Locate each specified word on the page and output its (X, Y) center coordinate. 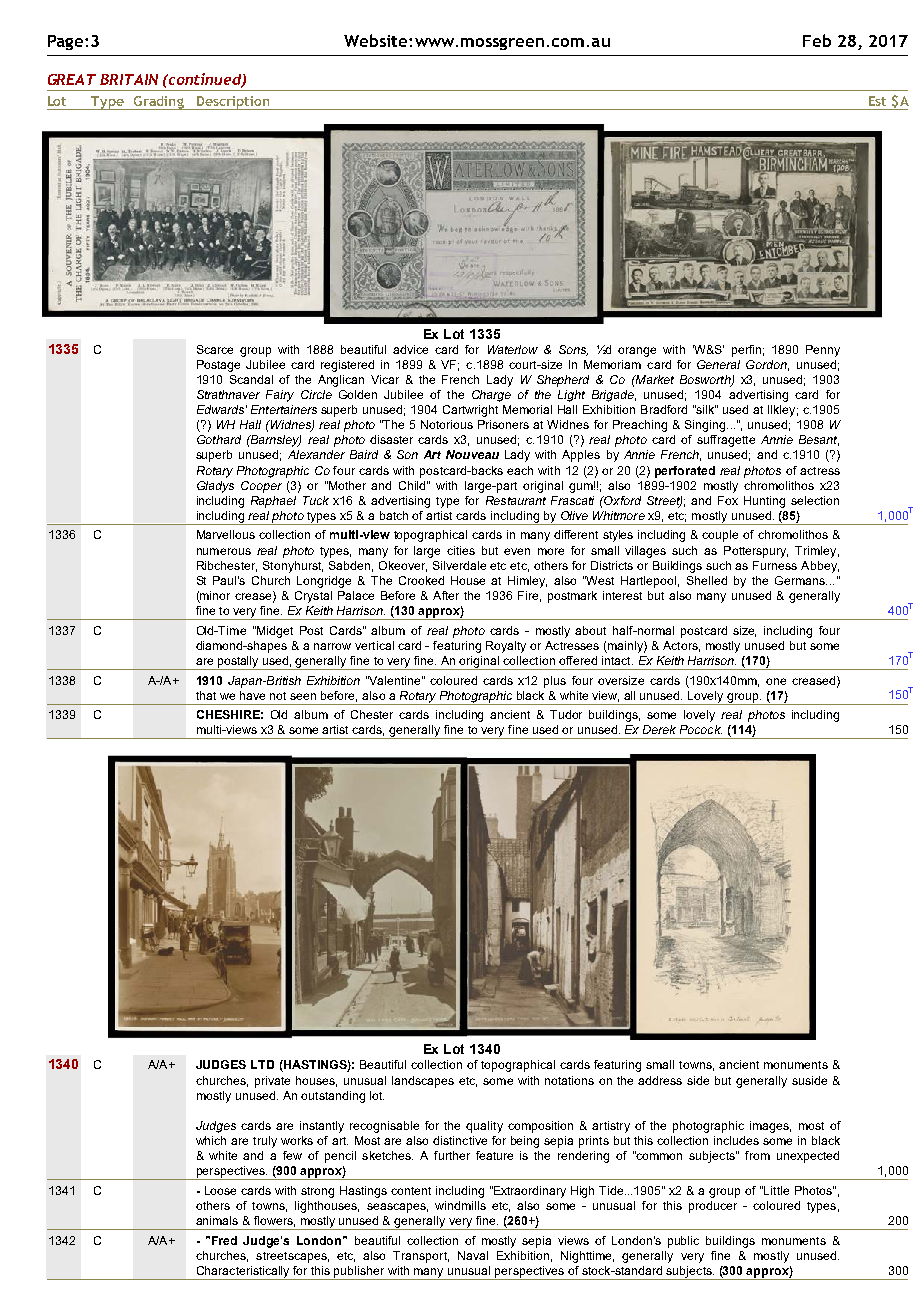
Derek (659, 729)
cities (461, 550)
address (660, 1080)
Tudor (566, 714)
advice (410, 349)
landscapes (423, 1082)
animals (217, 1220)
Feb (817, 40)
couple (720, 536)
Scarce (215, 349)
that (206, 695)
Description (233, 103)
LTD (262, 1064)
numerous (224, 551)
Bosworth (706, 381)
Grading (158, 103)
